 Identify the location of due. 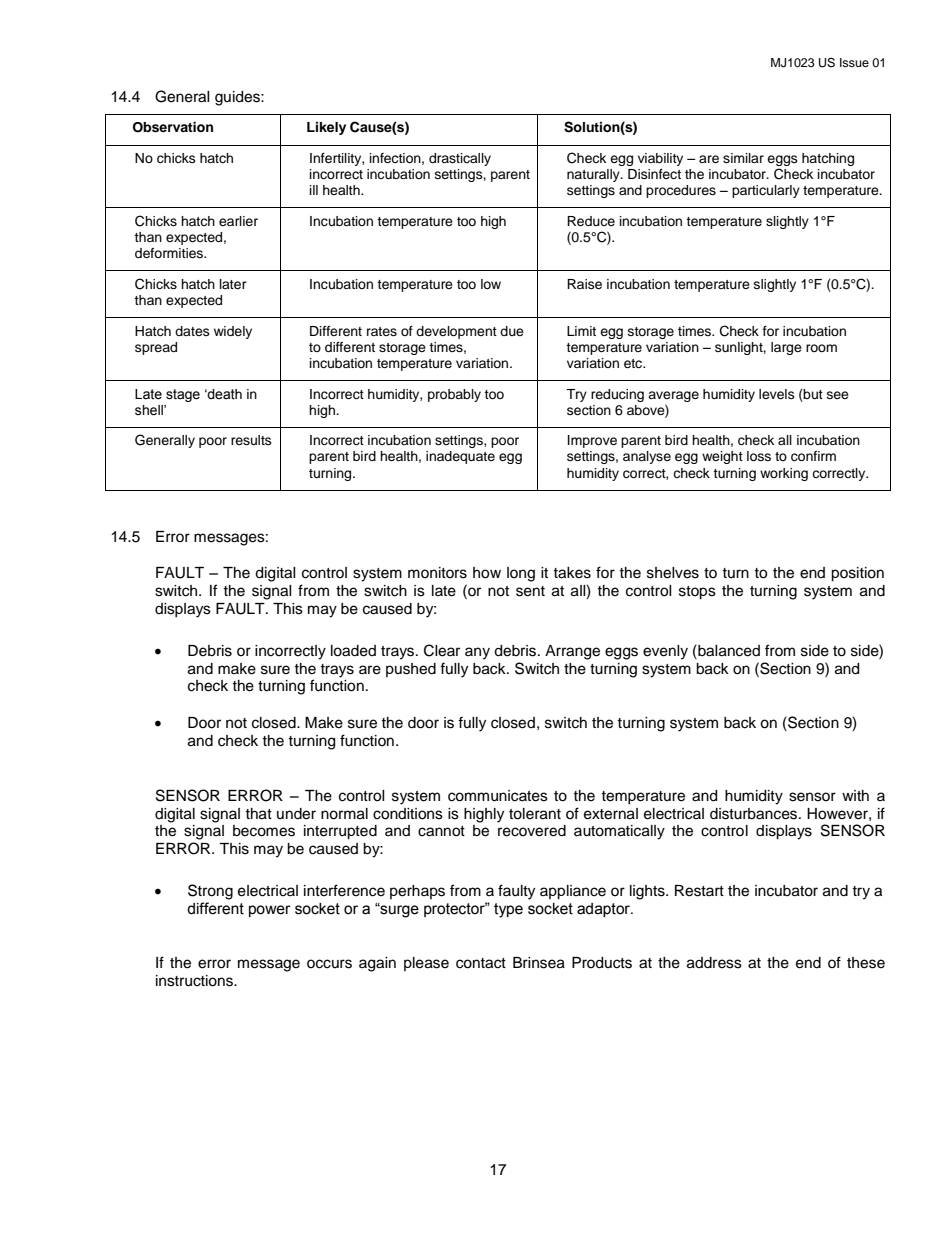
(512, 331).
